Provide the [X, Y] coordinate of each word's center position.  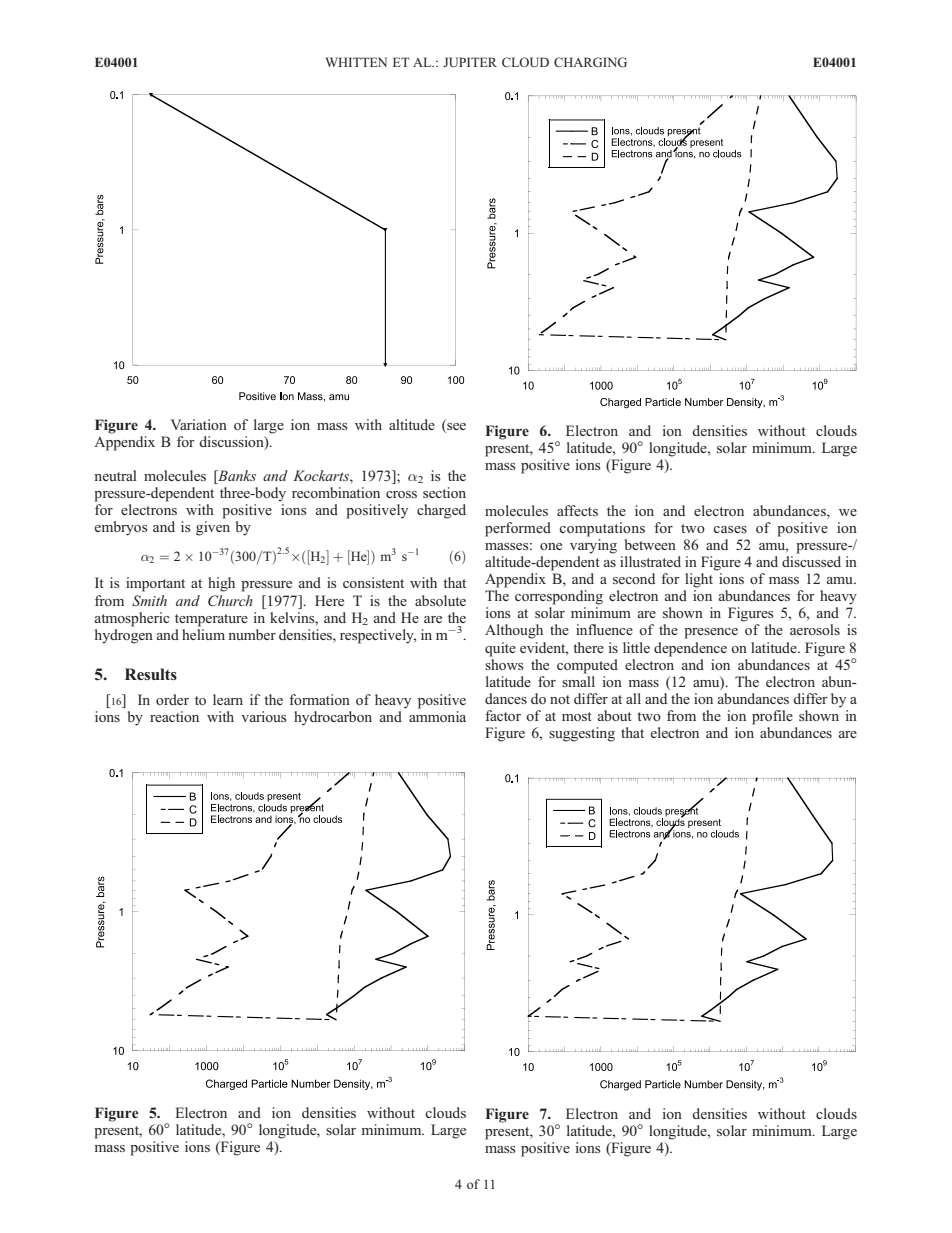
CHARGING [590, 62]
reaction [174, 716]
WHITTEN [356, 62]
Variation [199, 424]
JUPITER [470, 62]
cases [730, 529]
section [444, 492]
